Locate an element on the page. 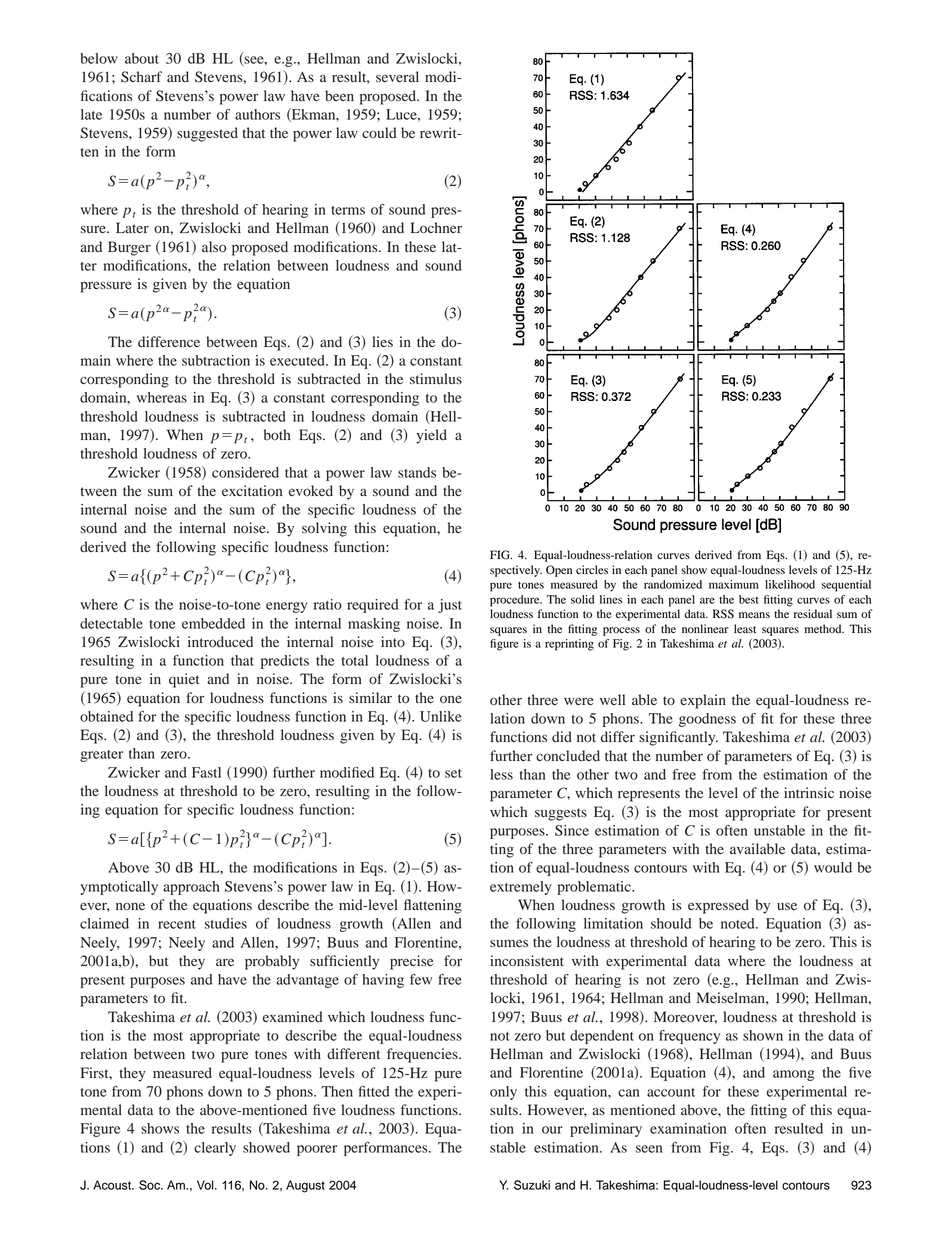 The height and width of the document is (1233, 952). Lochner is located at coordinates (436, 228).
